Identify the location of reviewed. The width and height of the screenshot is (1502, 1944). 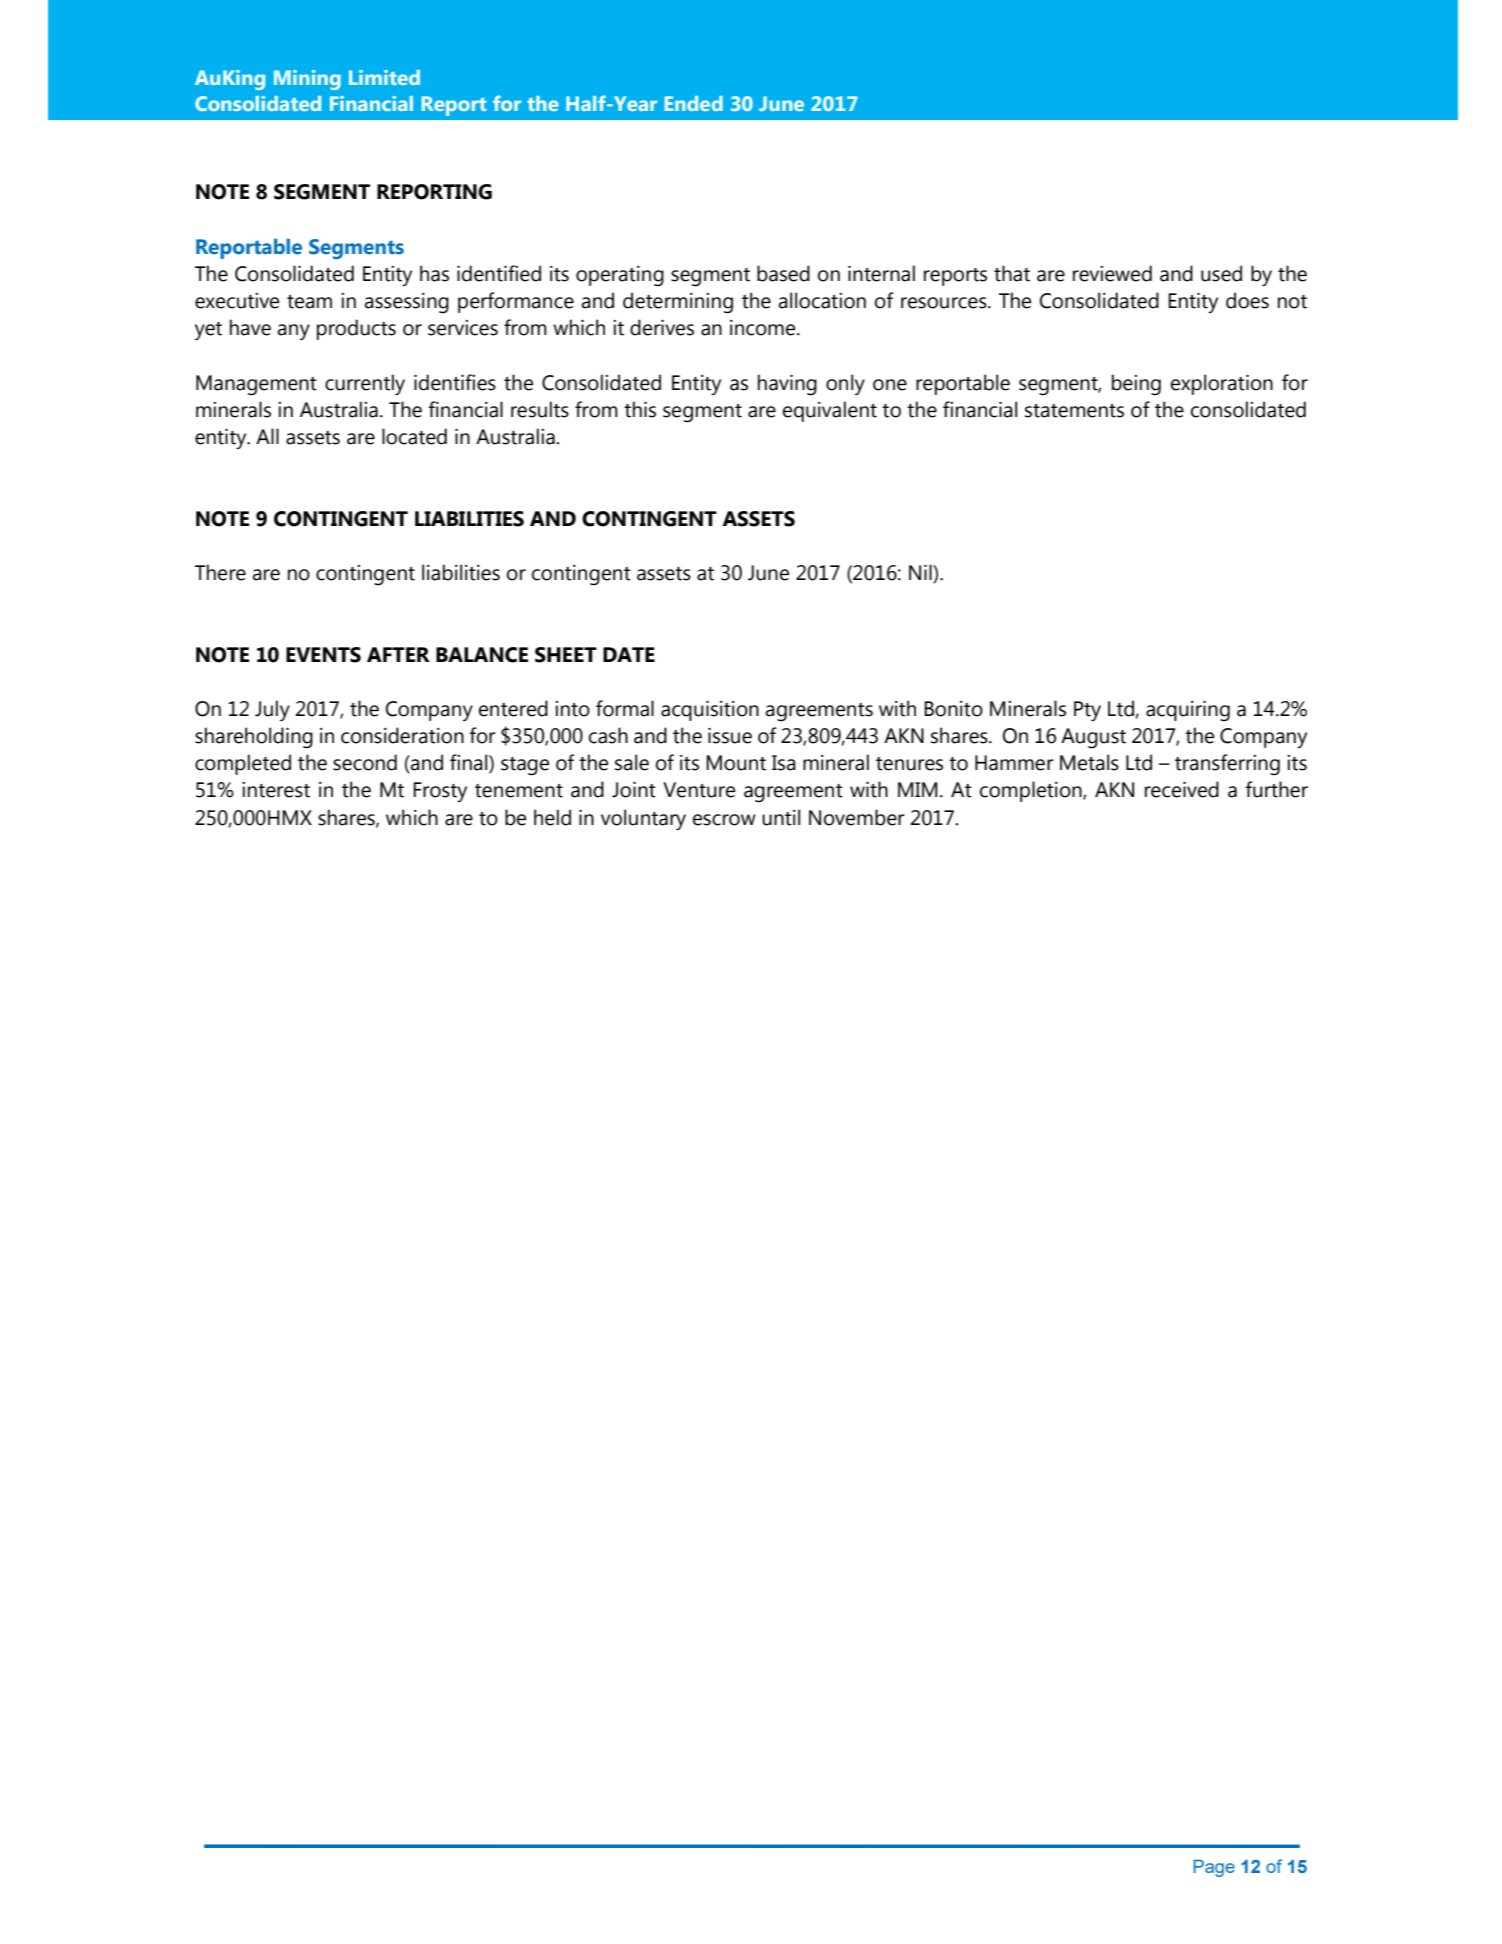
(1112, 273).
